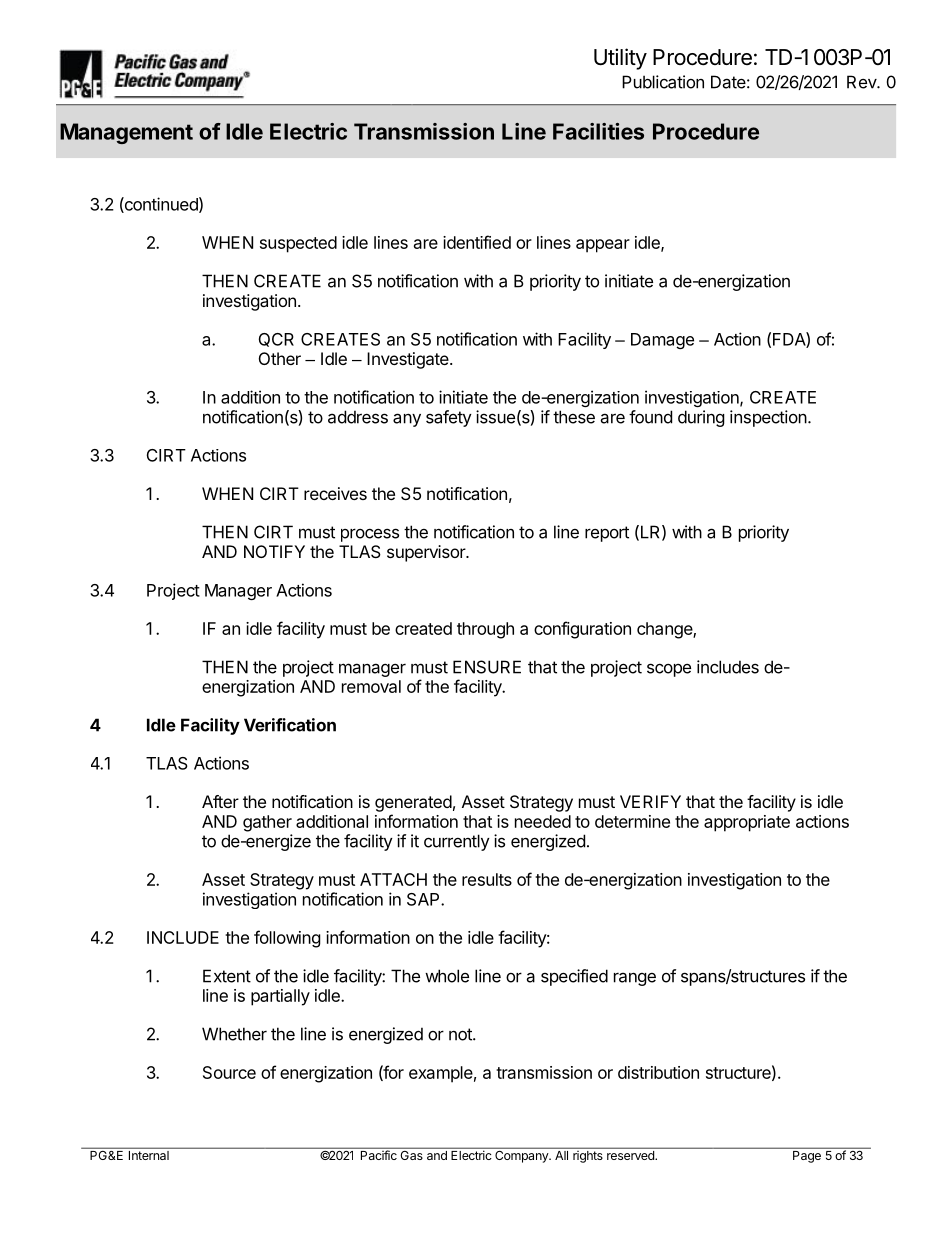 The image size is (952, 1233). Describe the element at coordinates (747, 823) in the screenshot. I see `appropriate` at that location.
